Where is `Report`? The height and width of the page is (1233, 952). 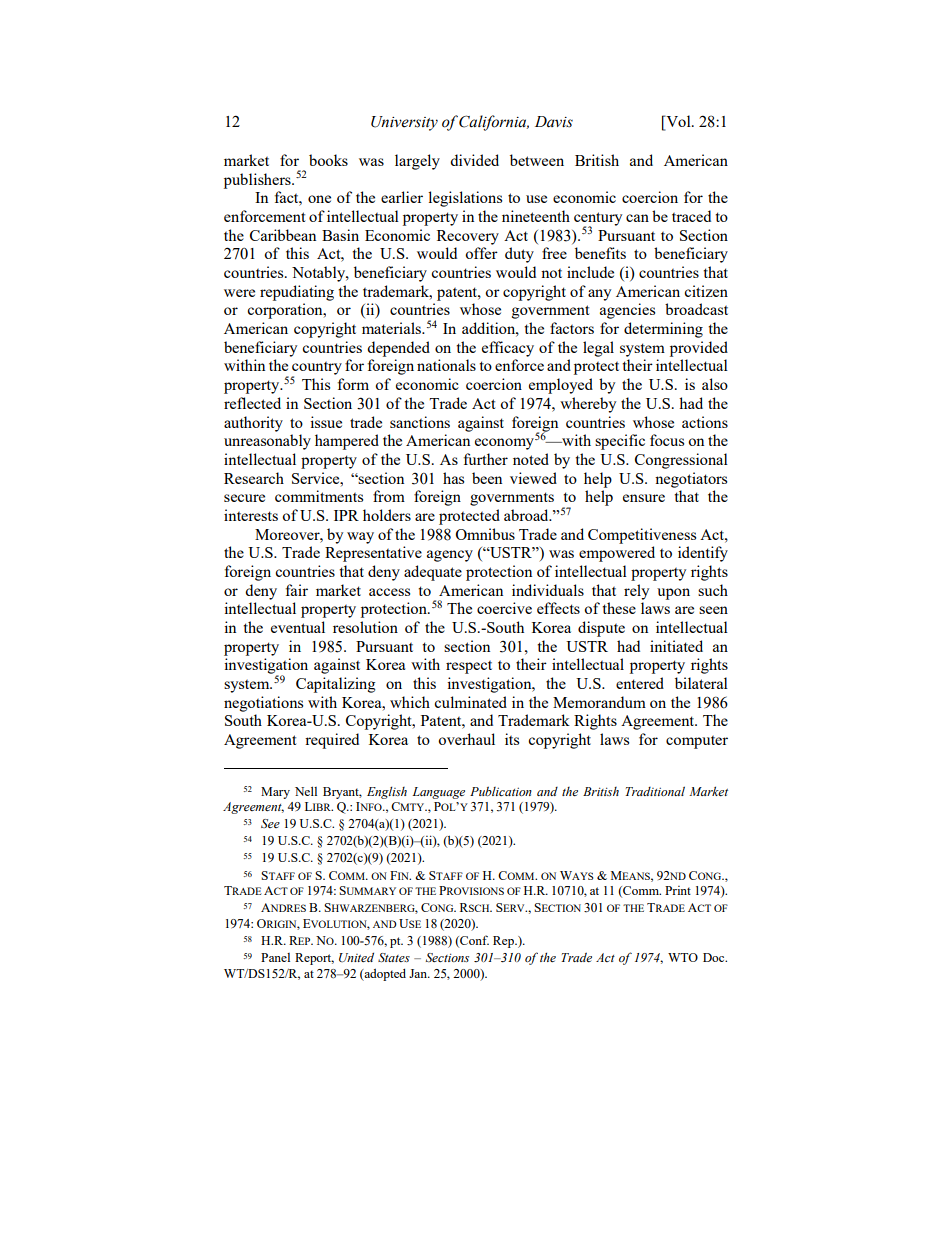
Report is located at coordinates (314, 959).
